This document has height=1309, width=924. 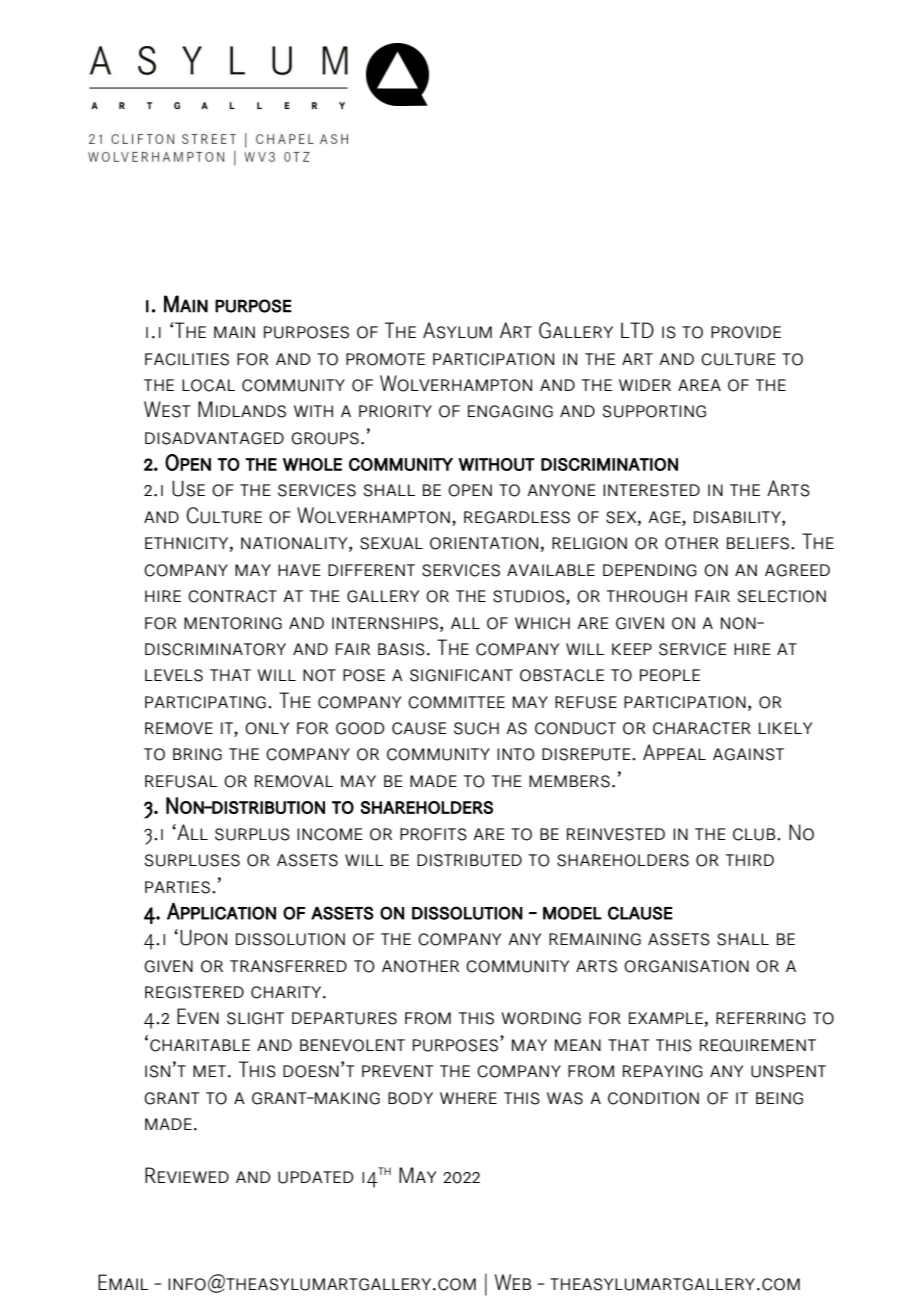 What do you see at coordinates (699, 385) in the document?
I see `area` at bounding box center [699, 385].
